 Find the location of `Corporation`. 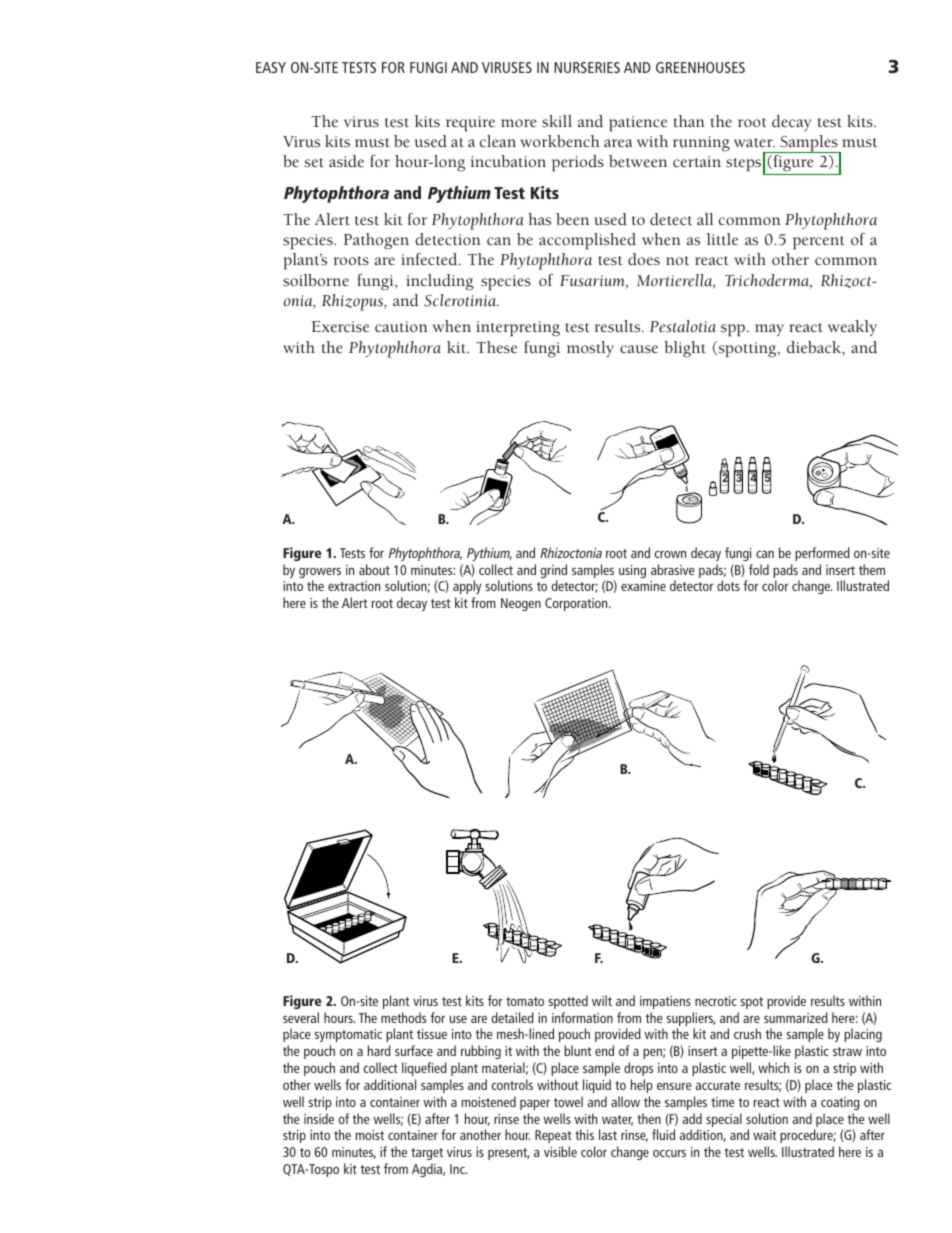

Corporation is located at coordinates (577, 604).
